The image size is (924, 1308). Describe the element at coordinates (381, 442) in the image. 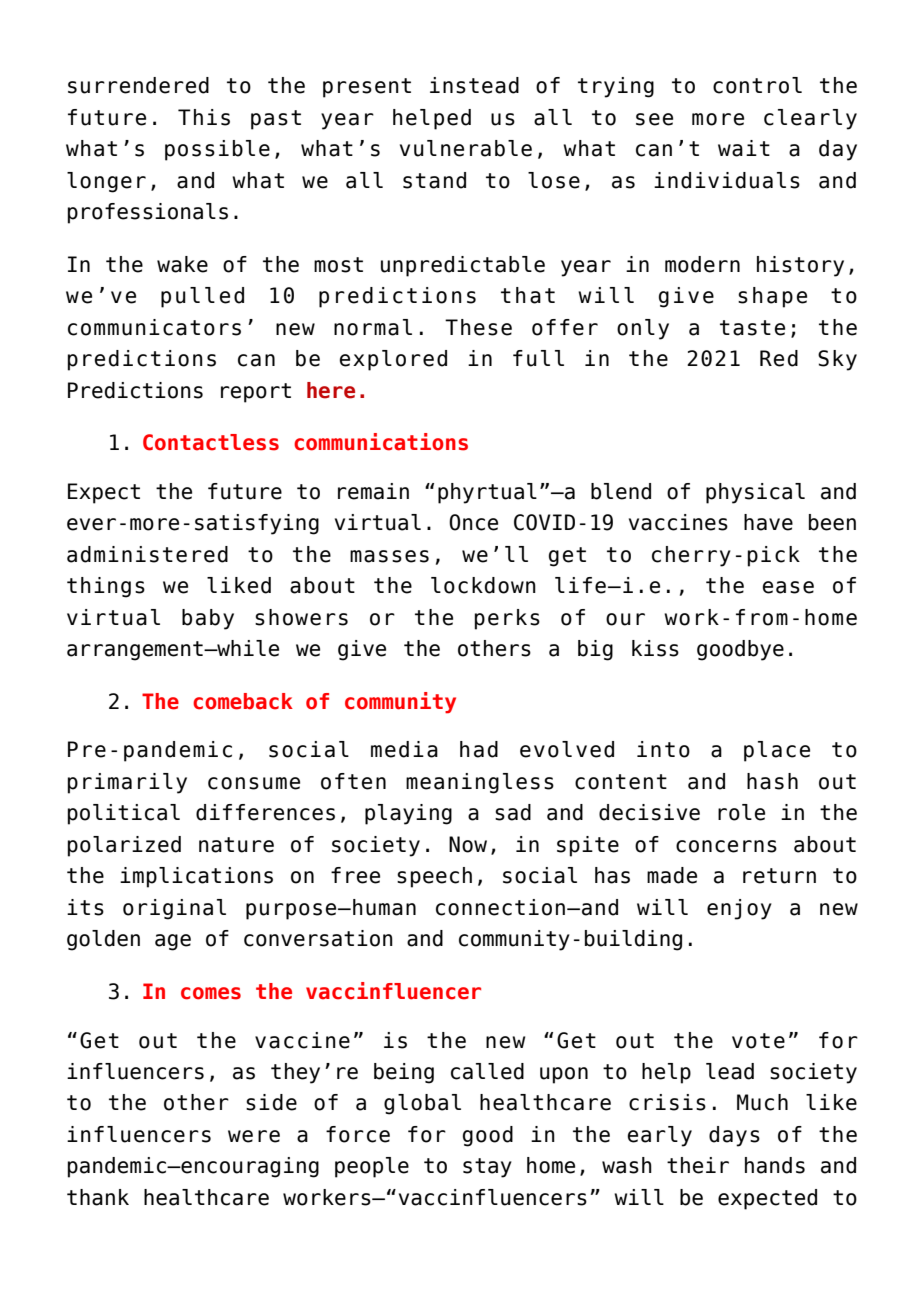

I see `communications` at that location.
